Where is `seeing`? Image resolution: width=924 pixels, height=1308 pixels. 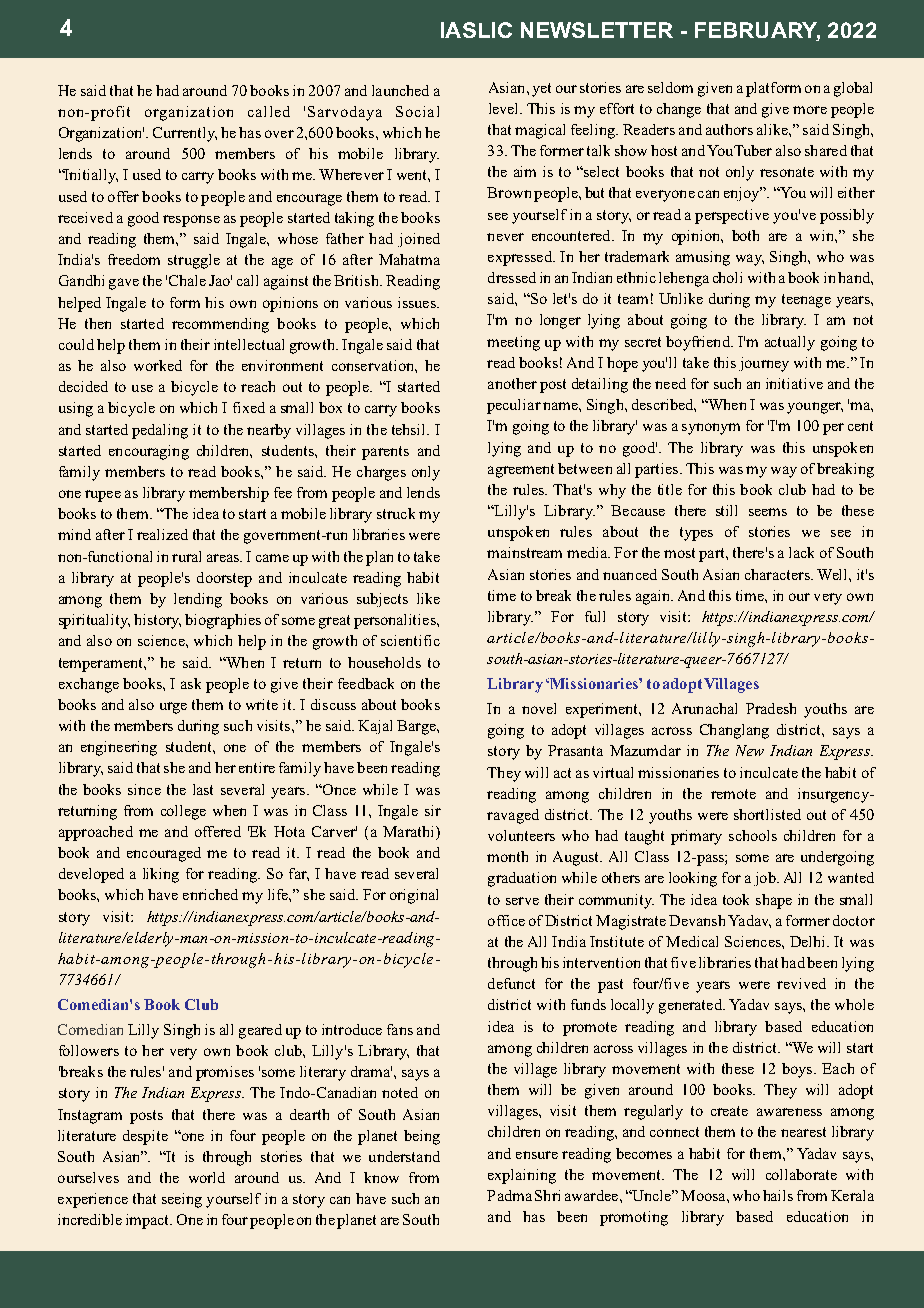 seeing is located at coordinates (182, 1200).
